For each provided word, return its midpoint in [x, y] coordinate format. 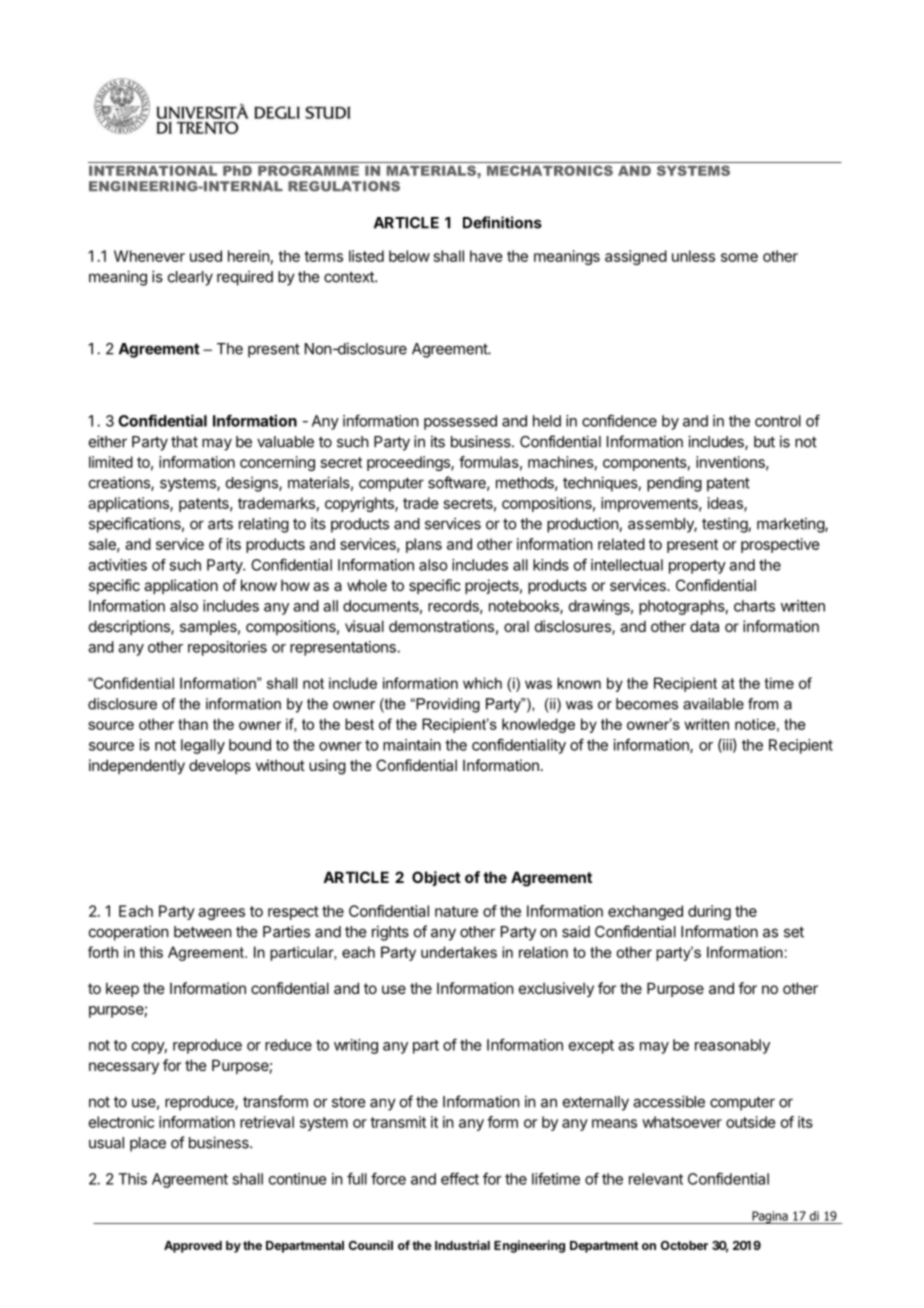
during [709, 912]
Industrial [462, 1245]
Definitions [502, 222]
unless [693, 256]
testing [725, 525]
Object [436, 878]
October [684, 1245]
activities [117, 565]
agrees [221, 914]
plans [424, 545]
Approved [193, 1247]
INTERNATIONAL [153, 170]
